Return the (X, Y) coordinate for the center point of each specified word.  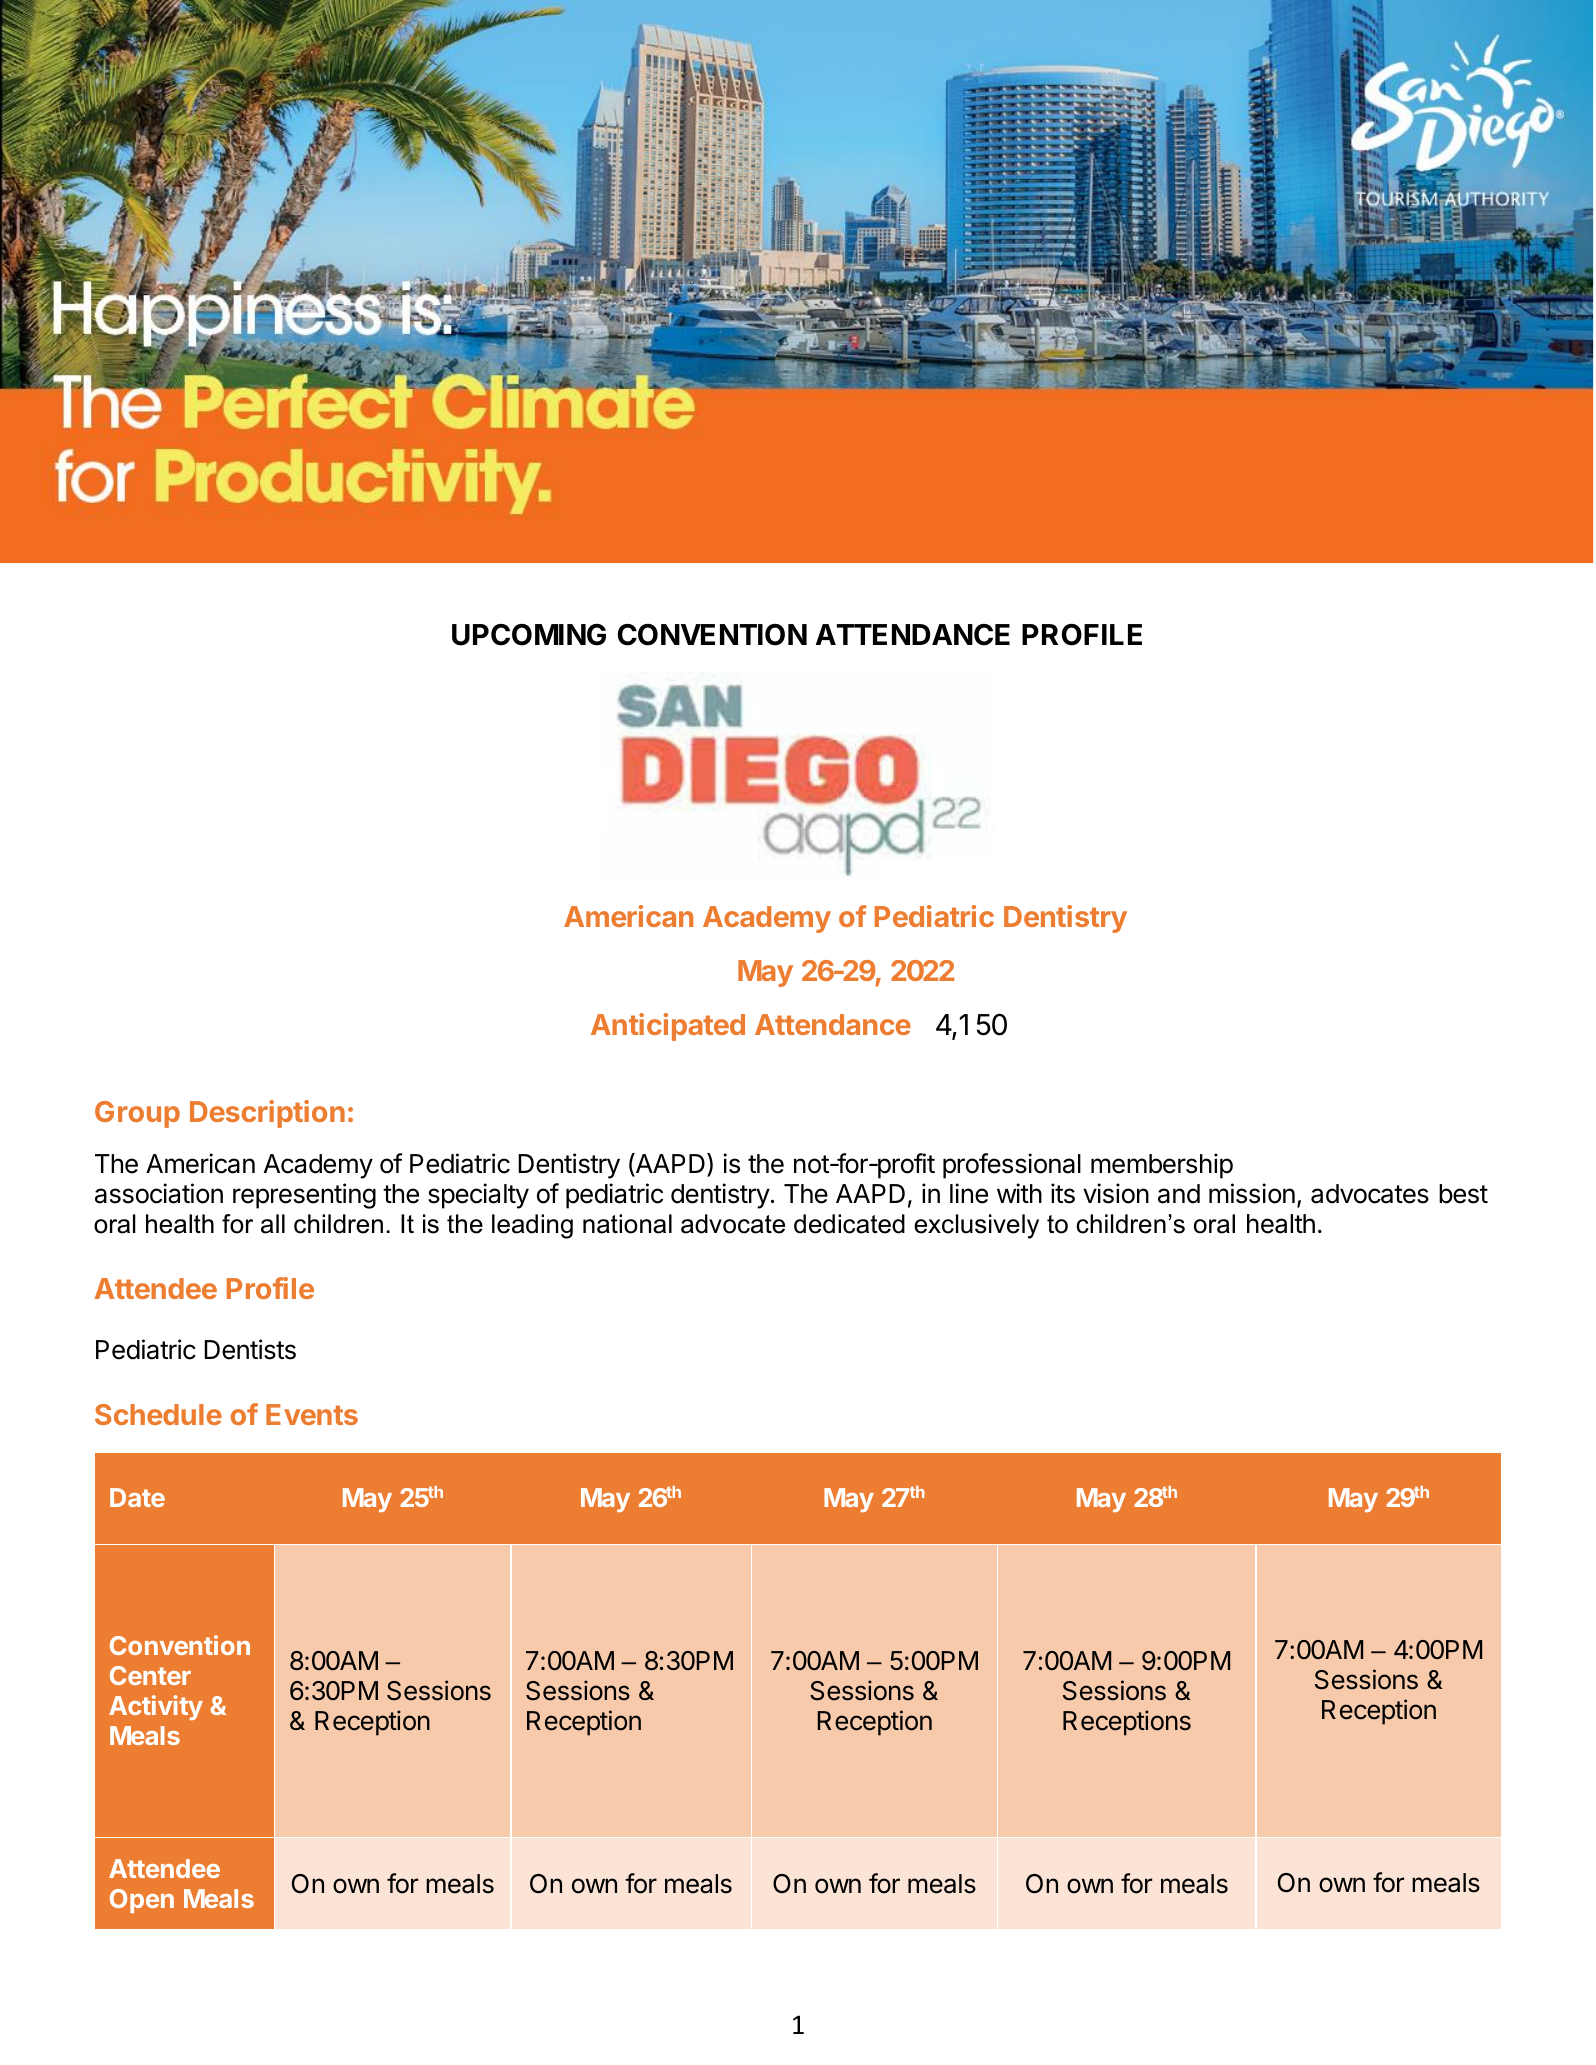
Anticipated (668, 1027)
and (1179, 1194)
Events (312, 1414)
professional (1012, 1166)
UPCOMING (529, 635)
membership (1162, 1166)
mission (1252, 1193)
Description (267, 1114)
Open (142, 1901)
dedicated (849, 1224)
